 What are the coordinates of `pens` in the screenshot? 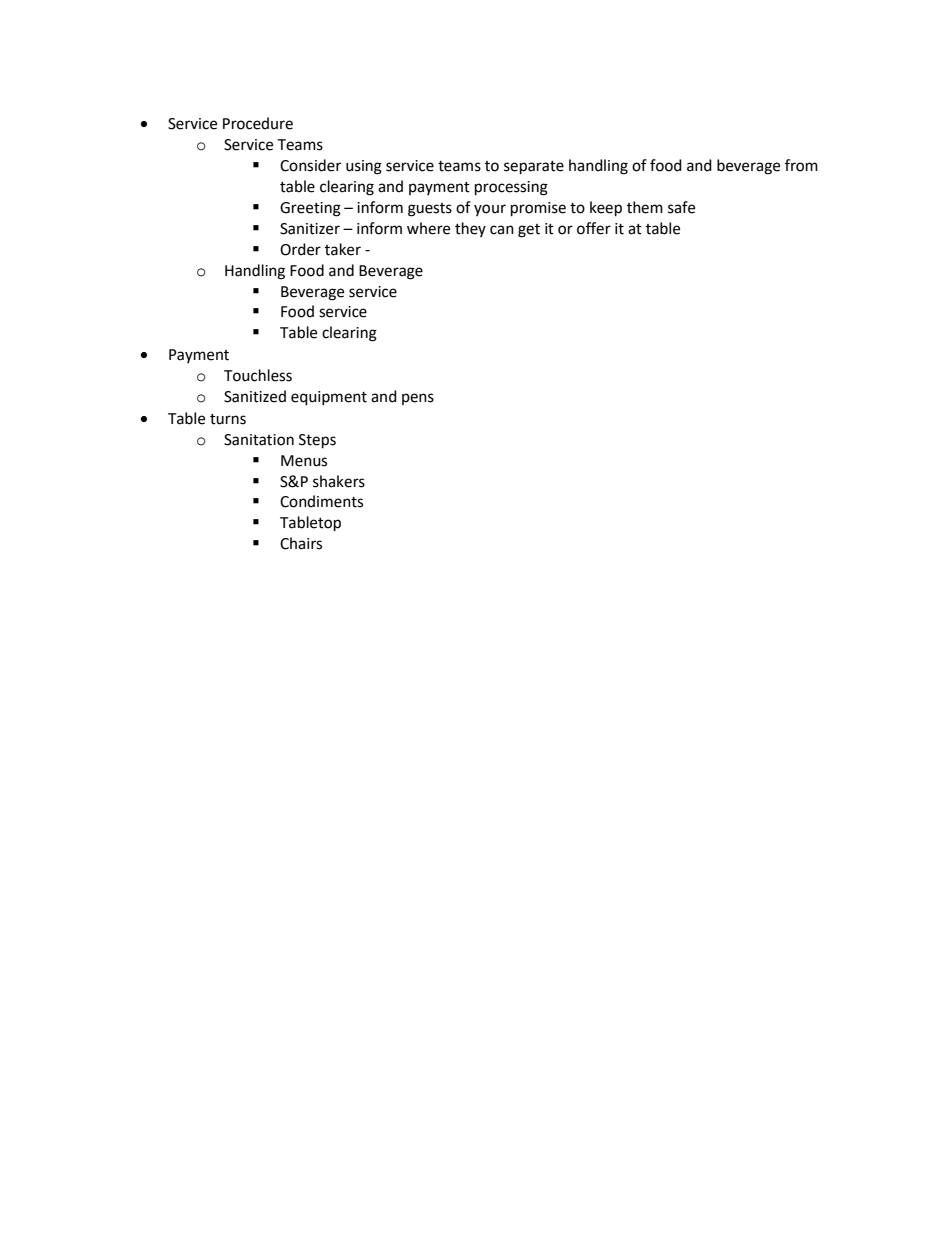 It's located at (418, 399).
